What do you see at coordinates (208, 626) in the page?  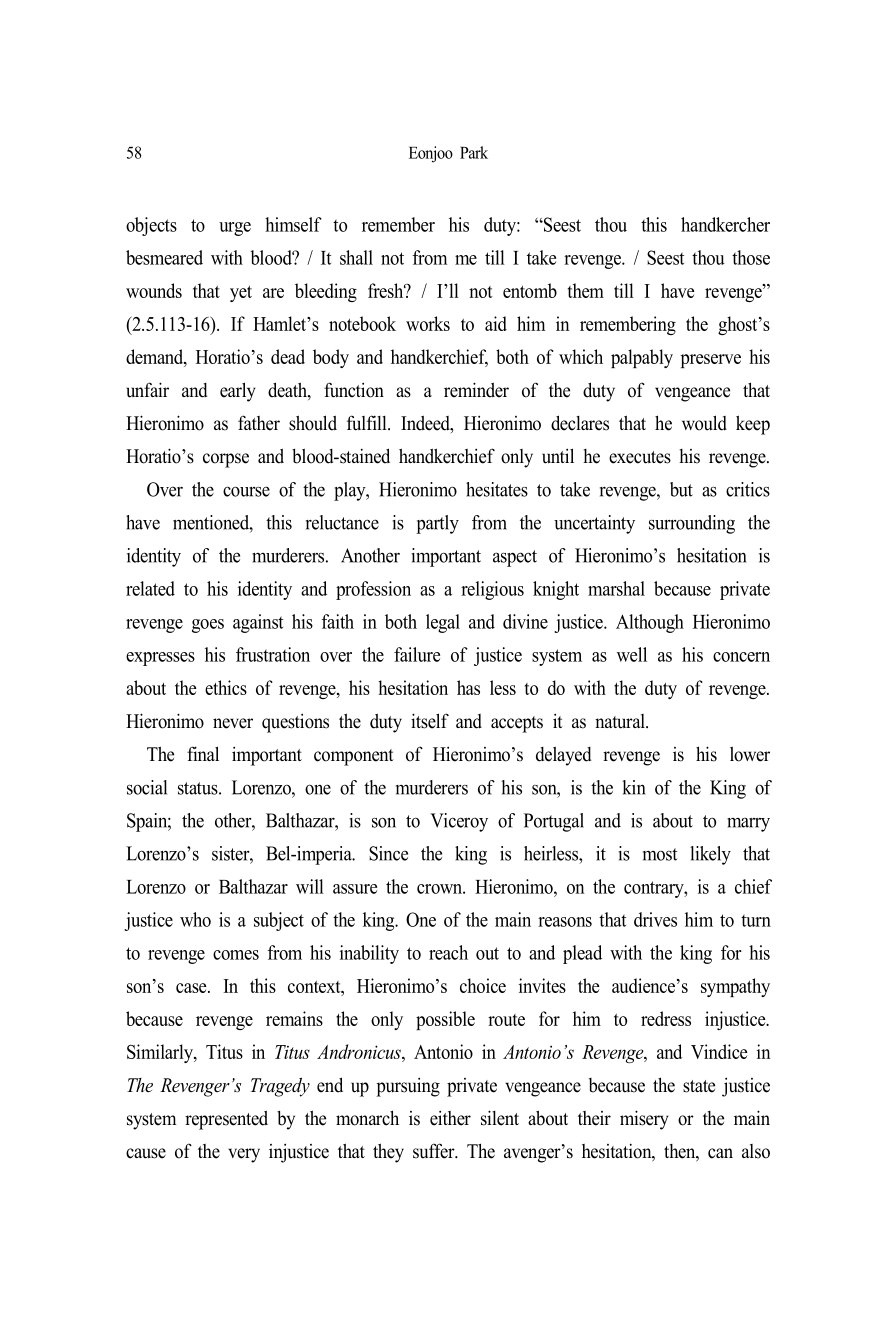 I see `goes` at bounding box center [208, 626].
